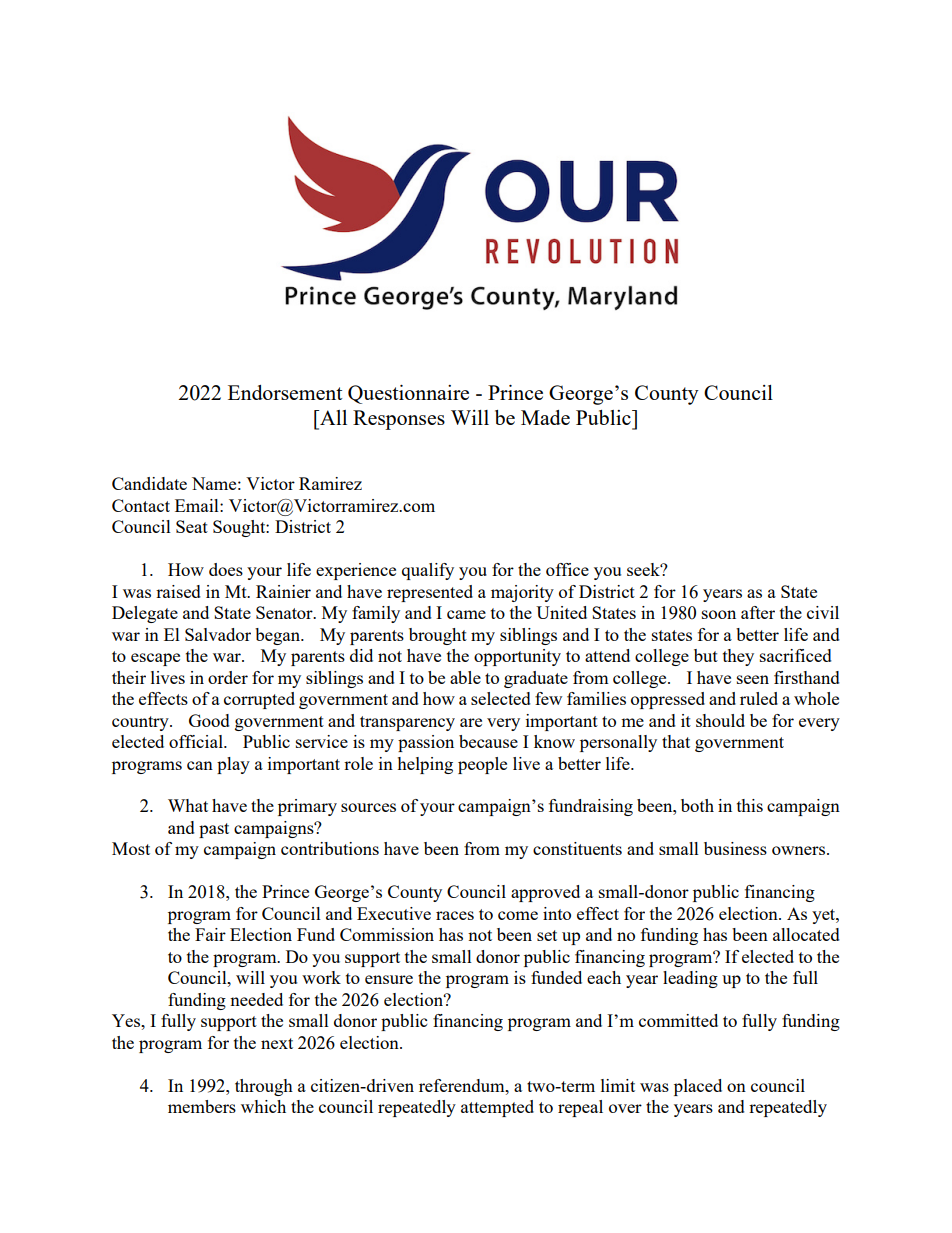 This document has height=1233, width=952. What do you see at coordinates (720, 720) in the document?
I see `should` at bounding box center [720, 720].
